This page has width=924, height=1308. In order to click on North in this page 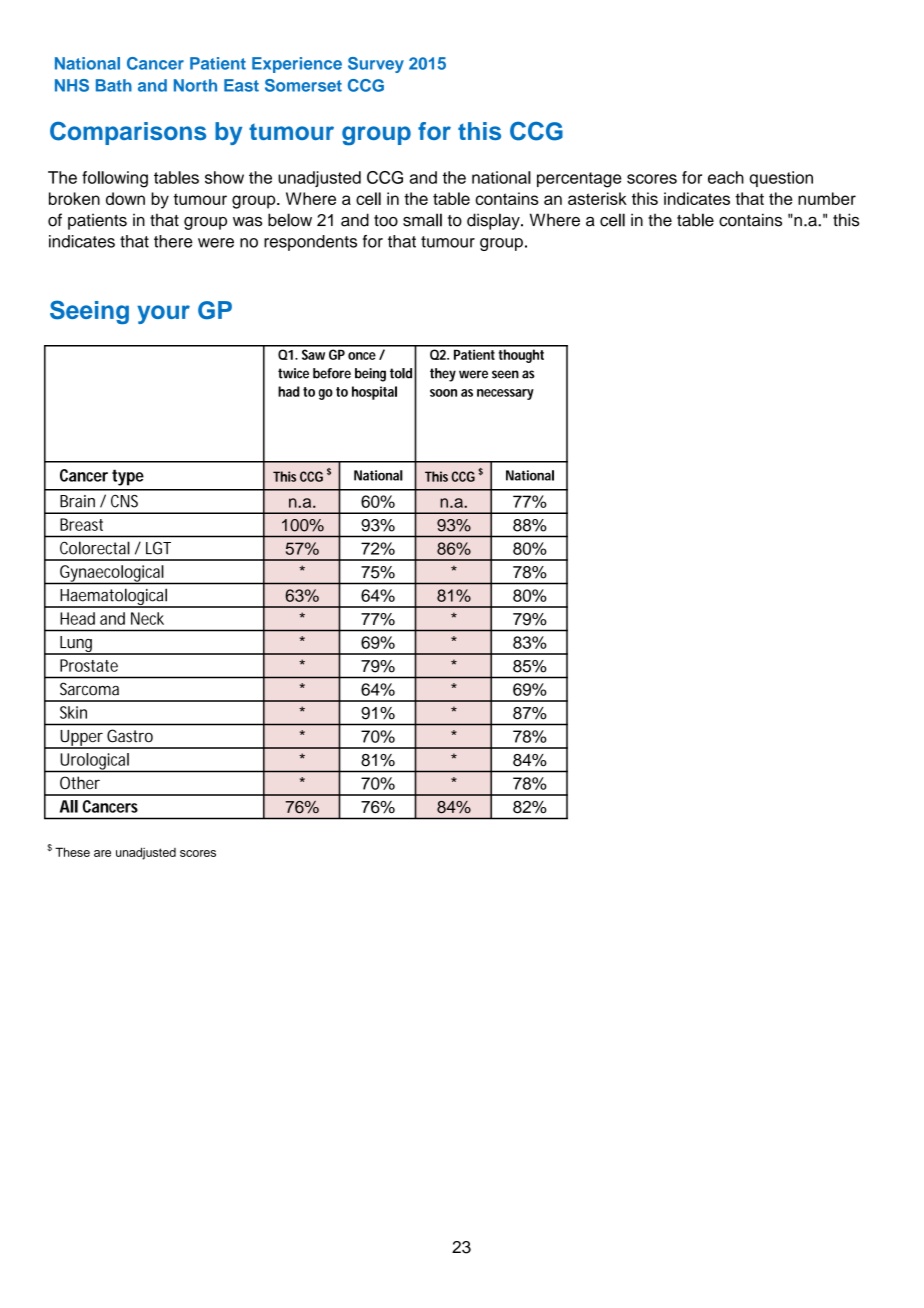, I will do `click(195, 85)`.
